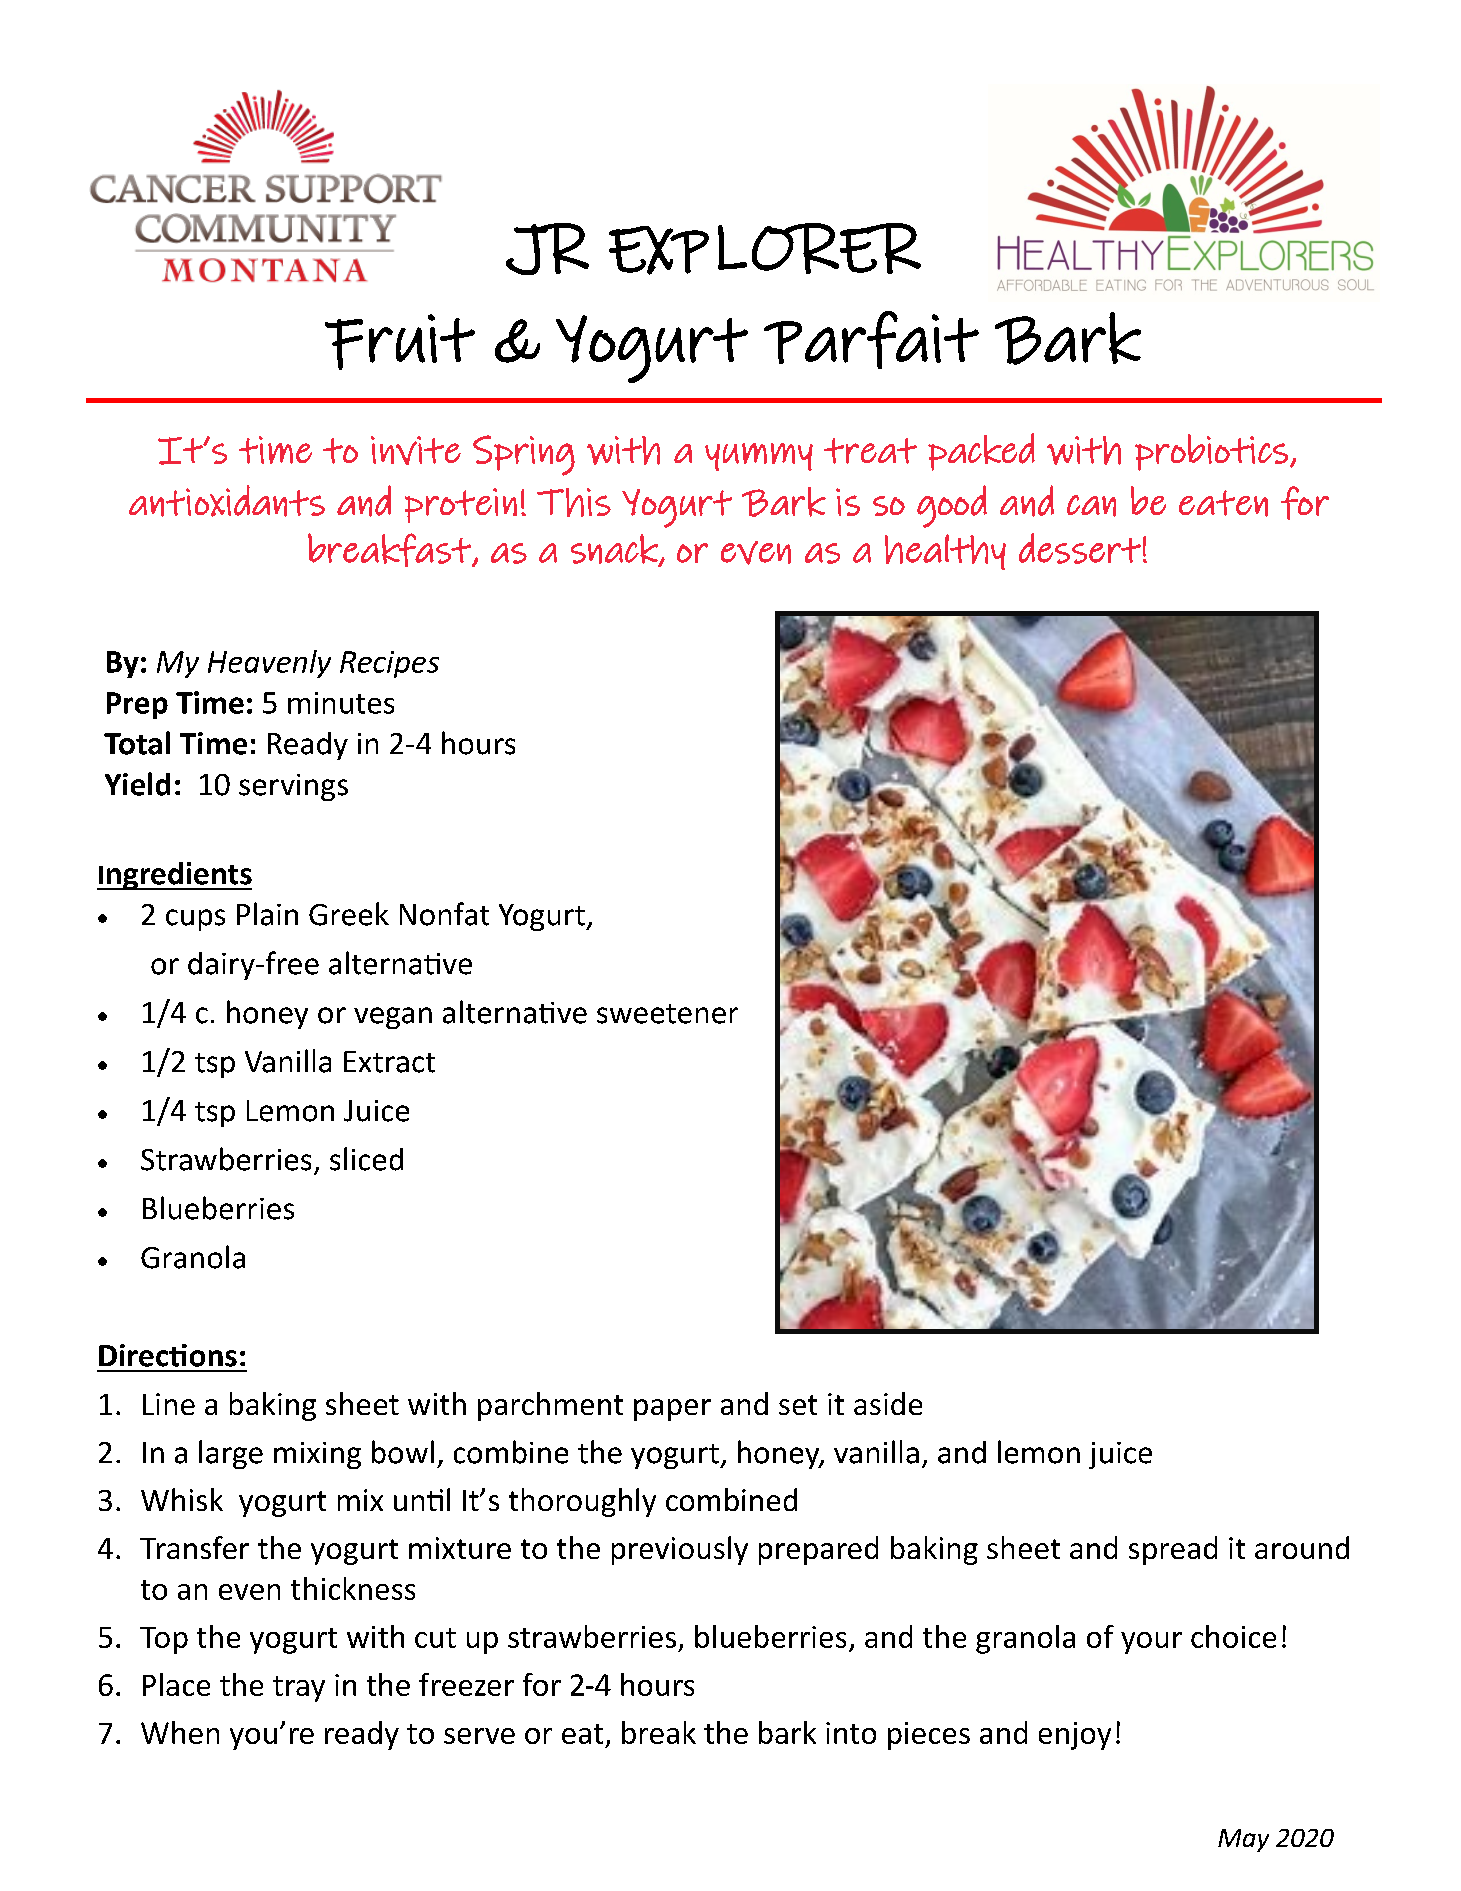 The width and height of the screenshot is (1461, 1891). I want to click on sweetener, so click(667, 1014).
